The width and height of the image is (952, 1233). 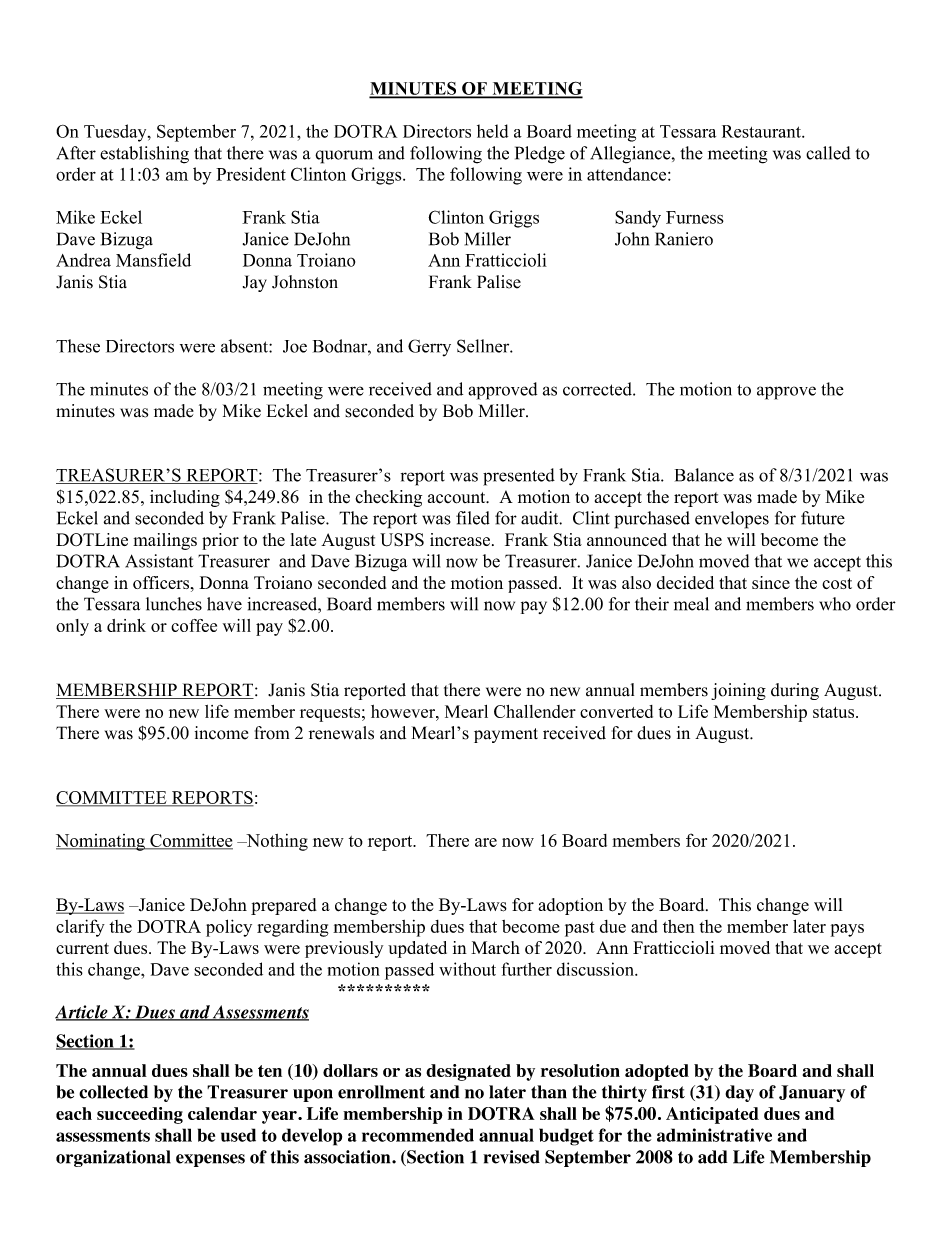 What do you see at coordinates (704, 475) in the image?
I see `Balance` at bounding box center [704, 475].
